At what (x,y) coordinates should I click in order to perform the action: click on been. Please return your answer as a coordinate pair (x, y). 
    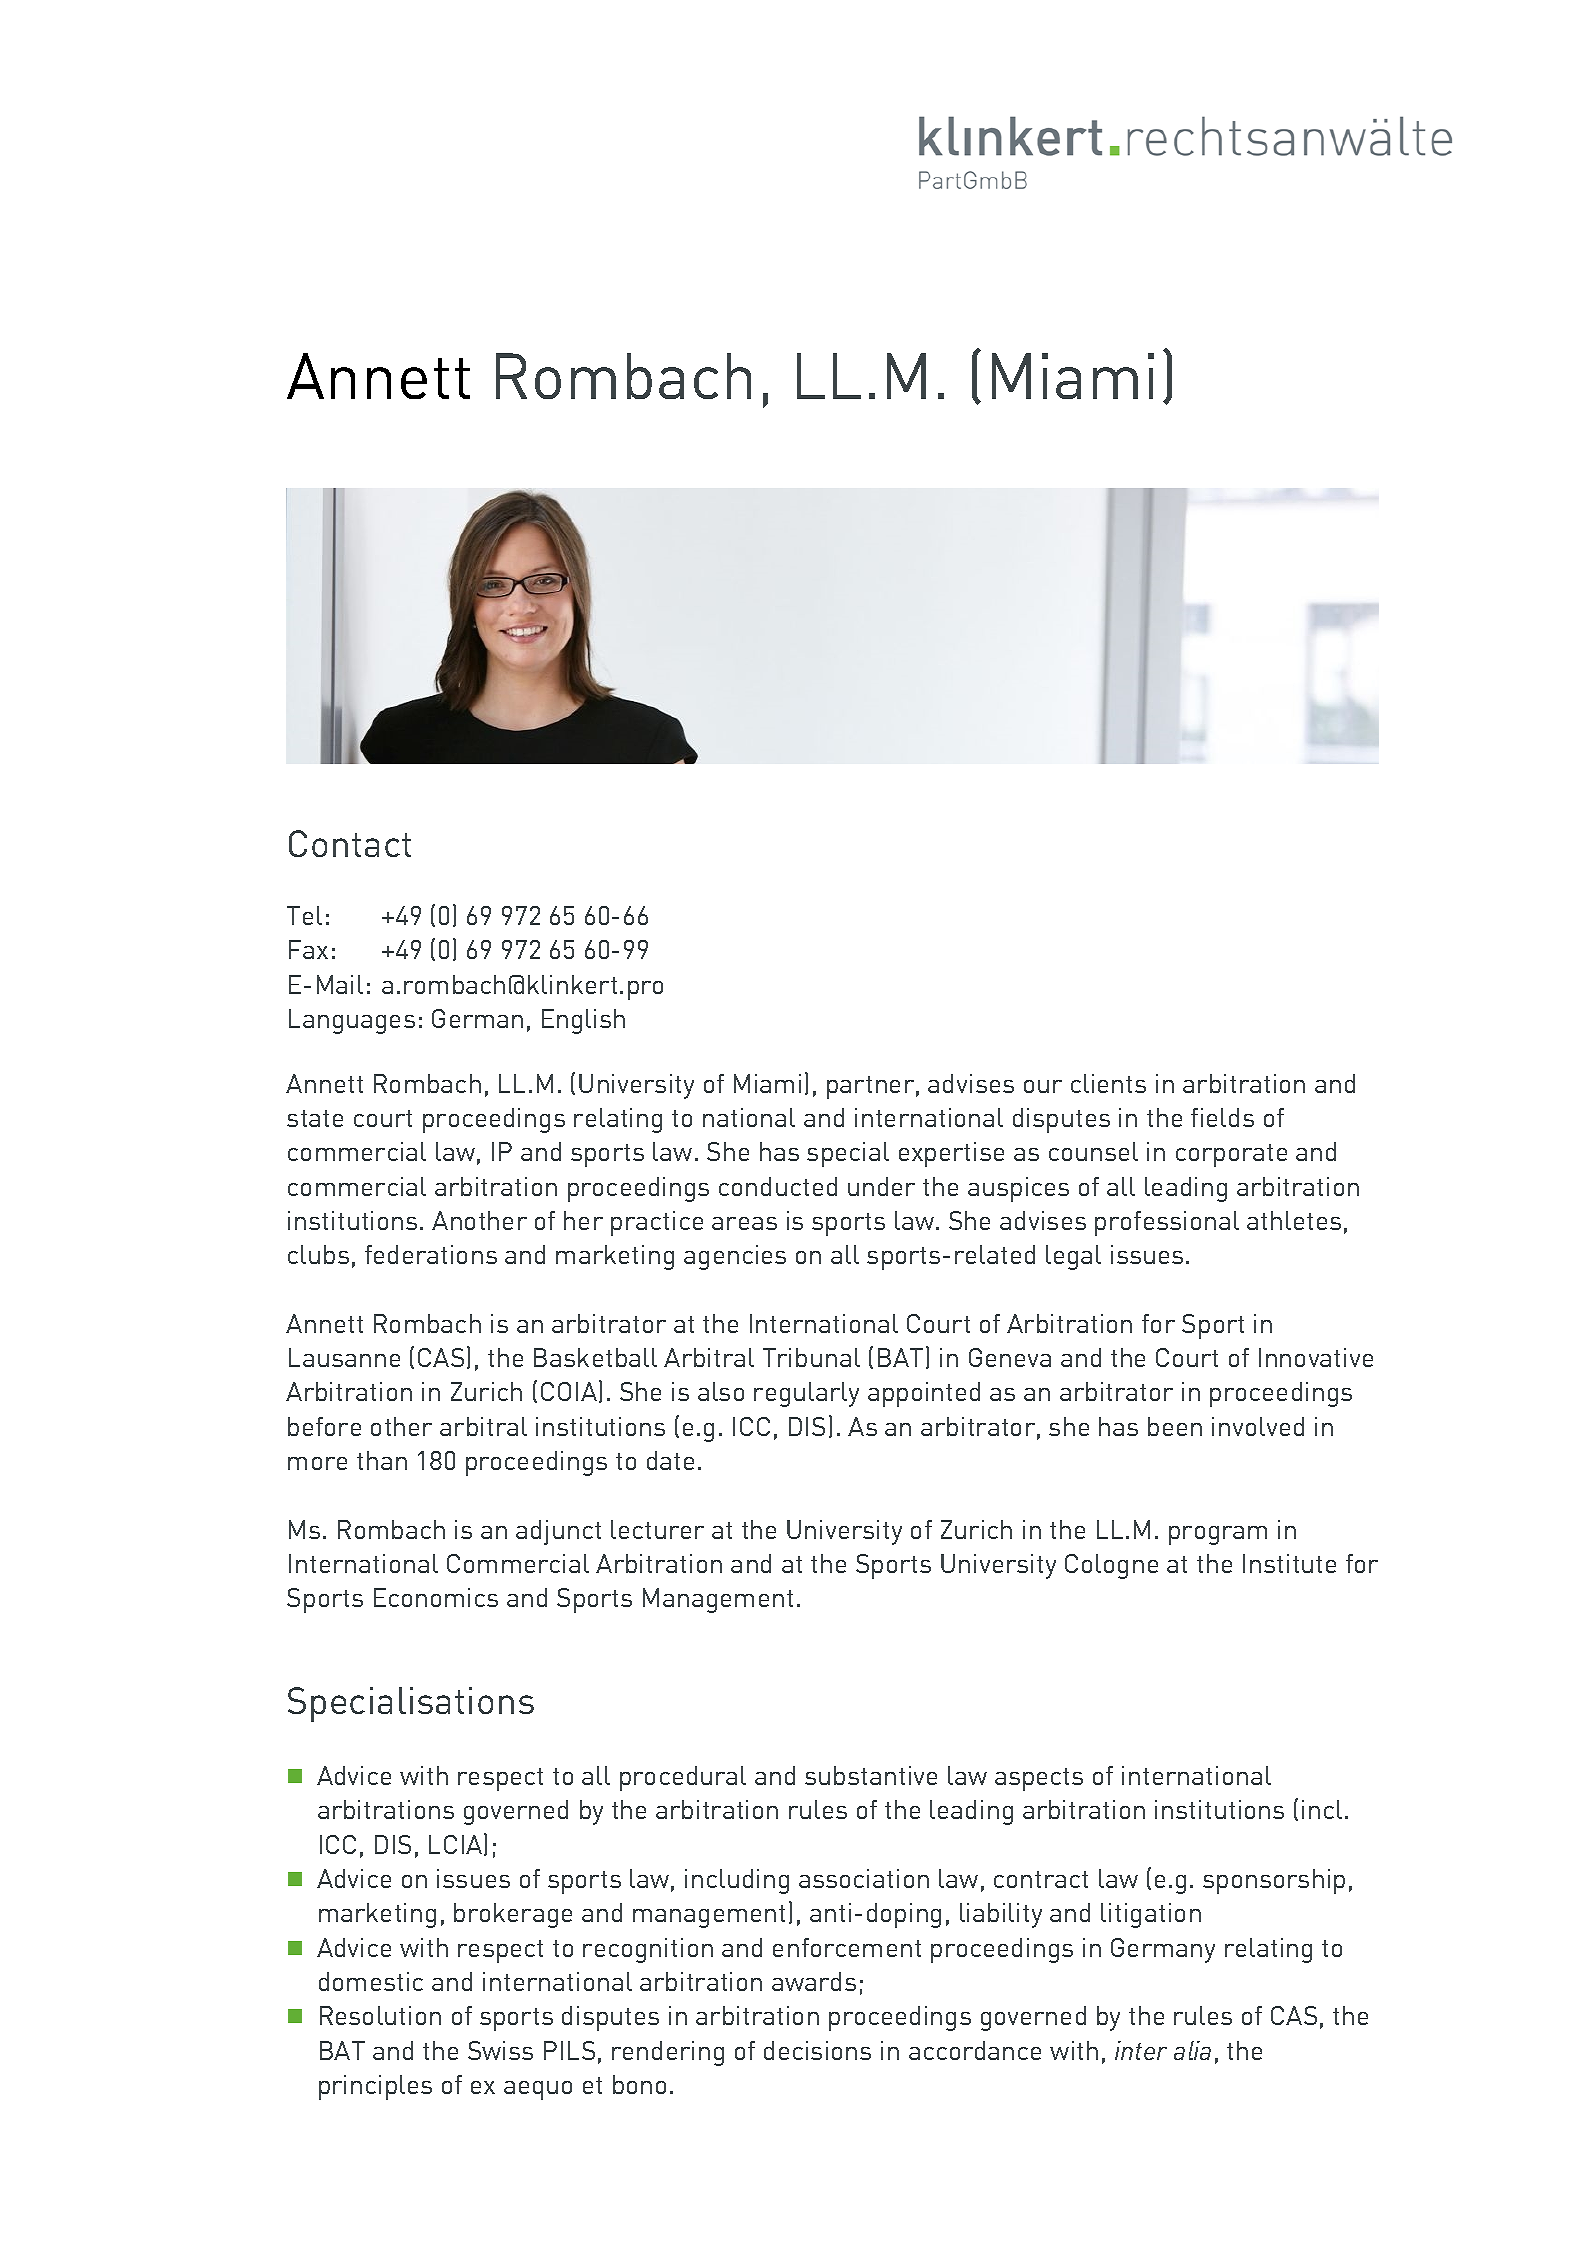
    Looking at the image, I should click on (1175, 1426).
